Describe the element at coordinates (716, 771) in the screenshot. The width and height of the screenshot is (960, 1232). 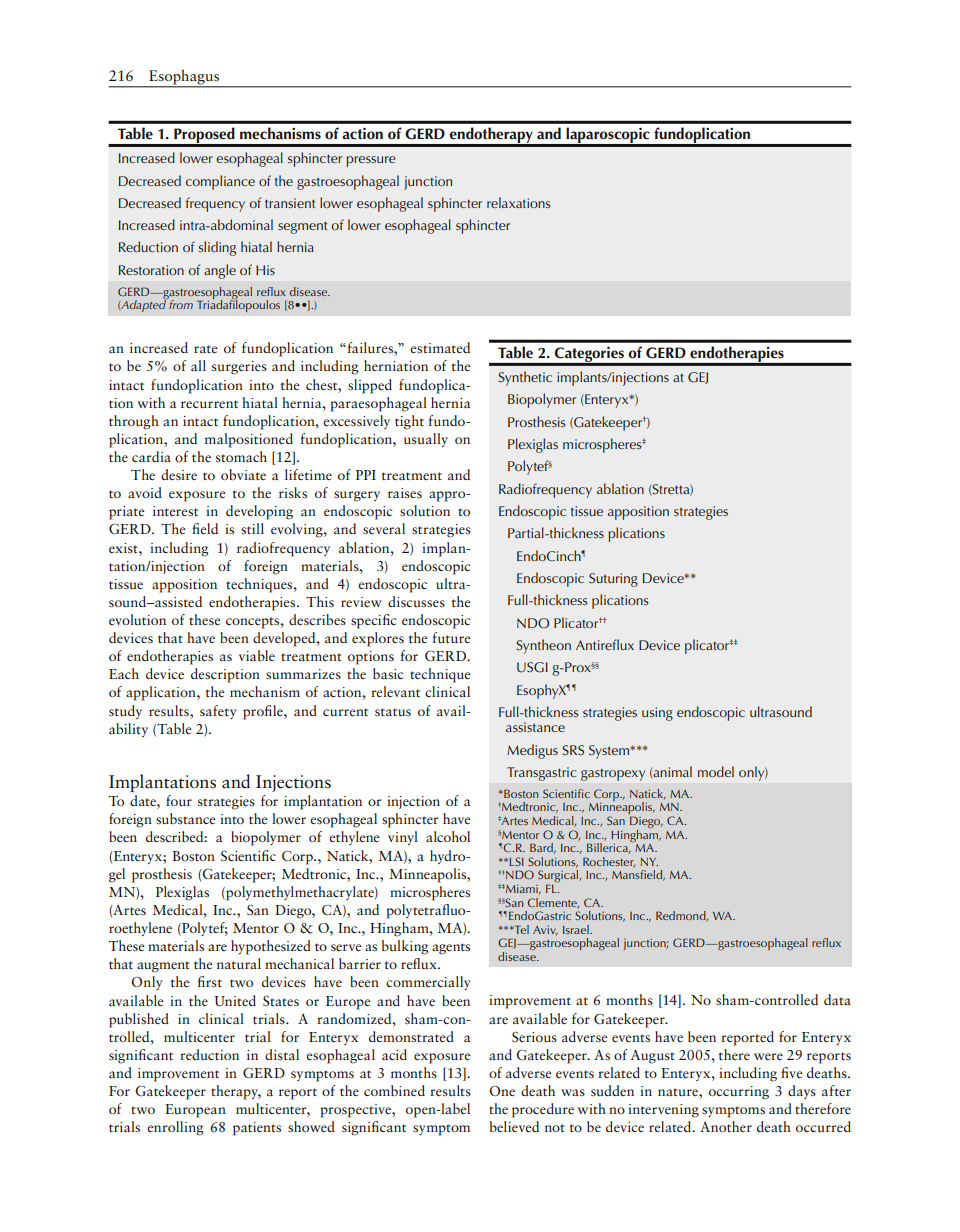
I see `model` at that location.
